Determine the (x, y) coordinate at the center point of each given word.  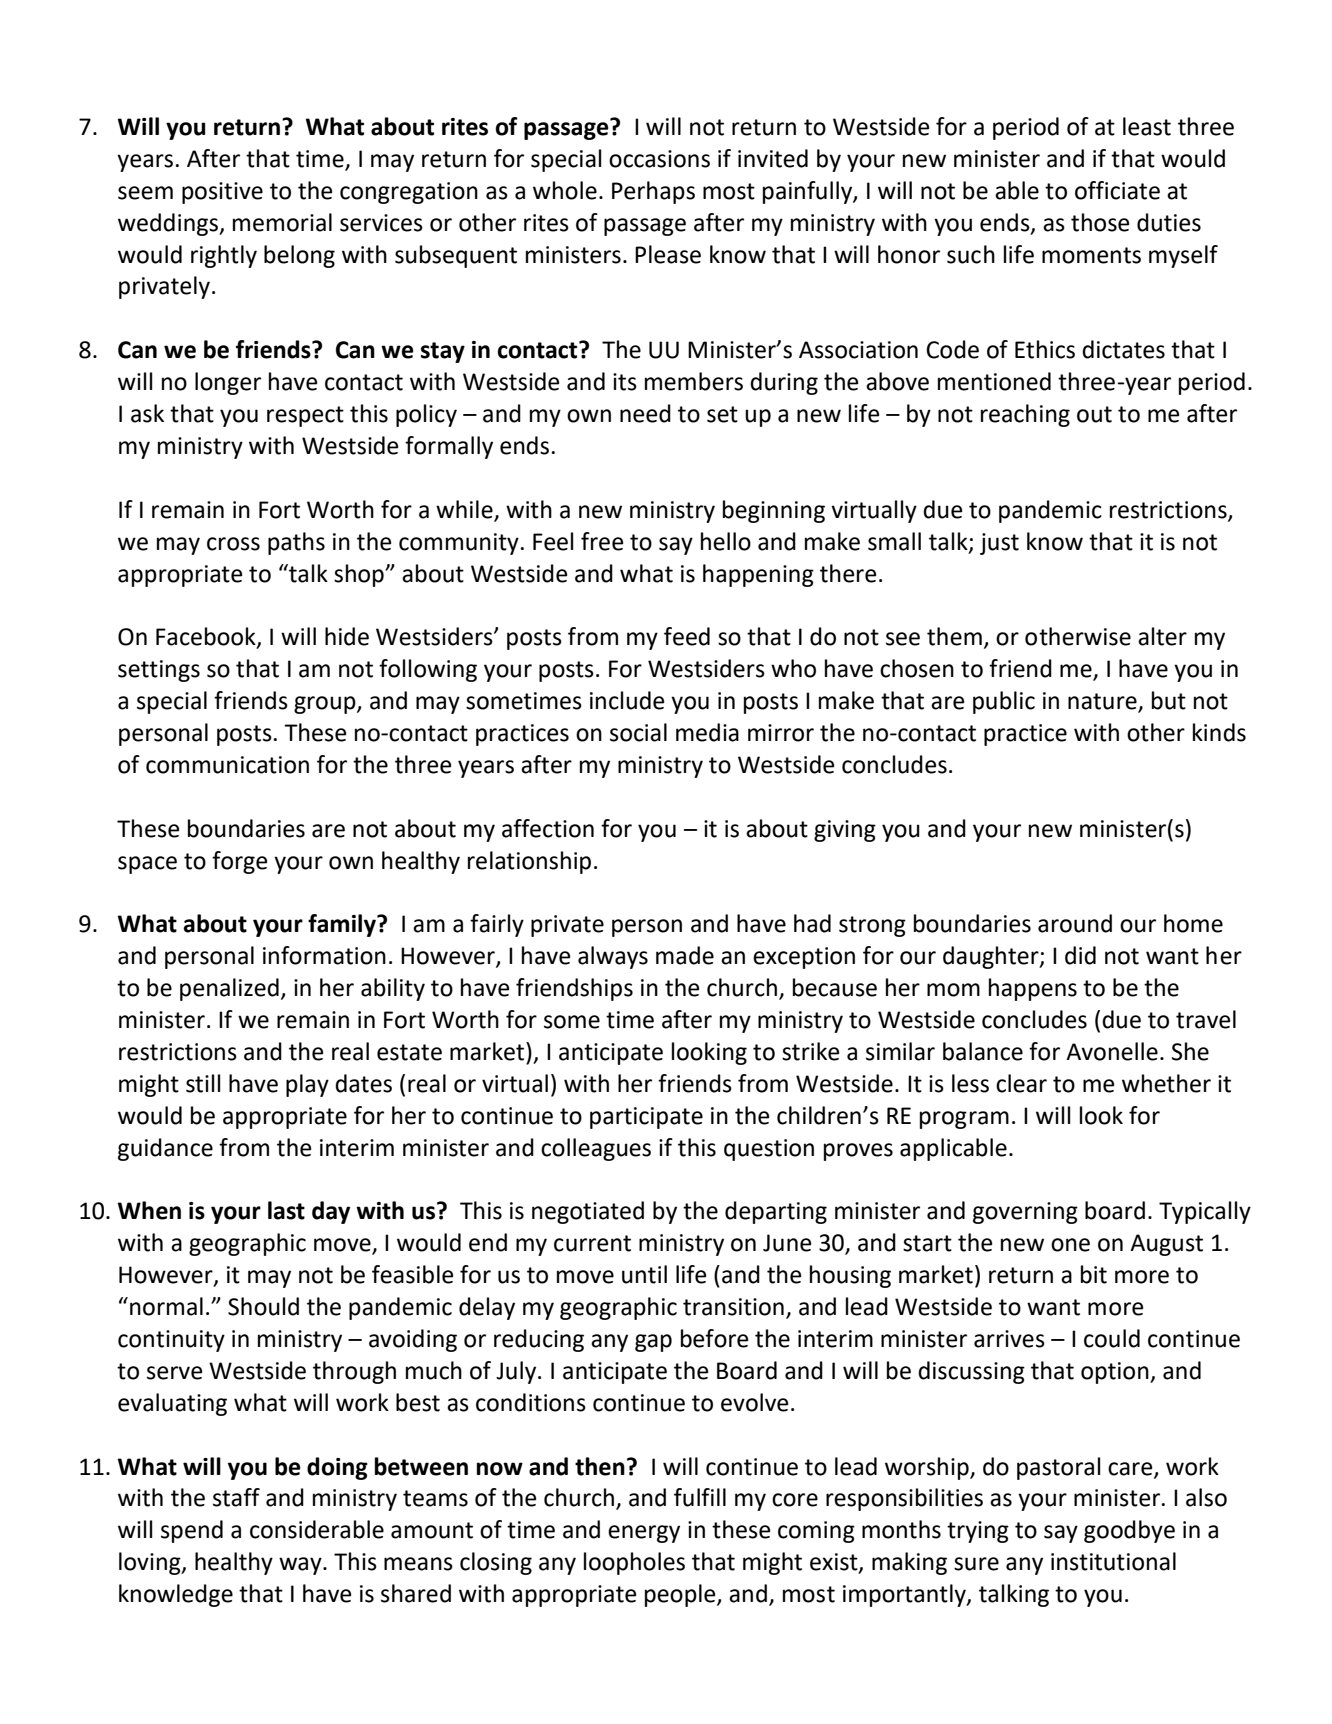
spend (192, 1531)
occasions (659, 159)
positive (222, 193)
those (1100, 222)
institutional (1113, 1561)
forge (239, 862)
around (1075, 923)
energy (644, 1534)
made (685, 955)
